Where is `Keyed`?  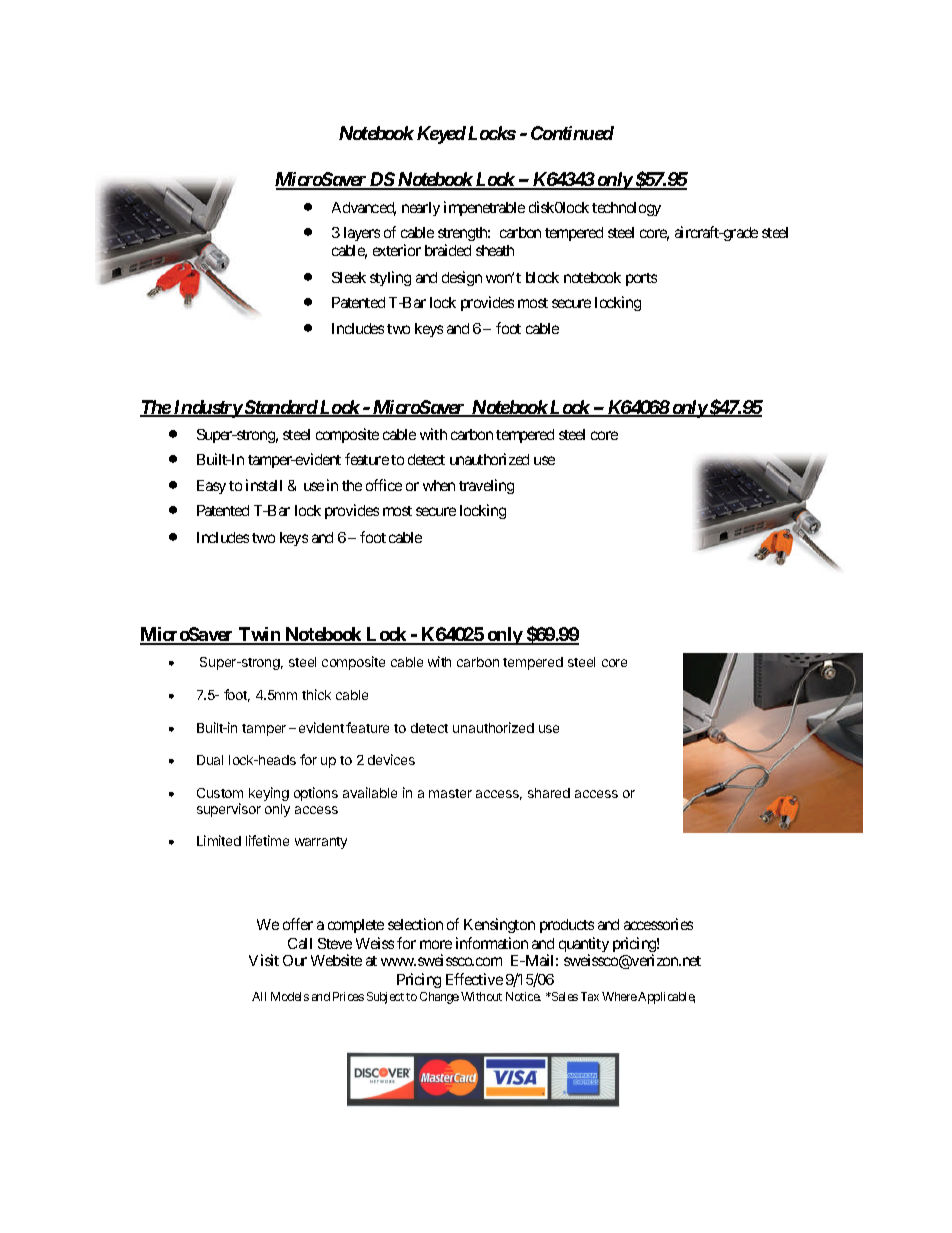 Keyed is located at coordinates (441, 135).
